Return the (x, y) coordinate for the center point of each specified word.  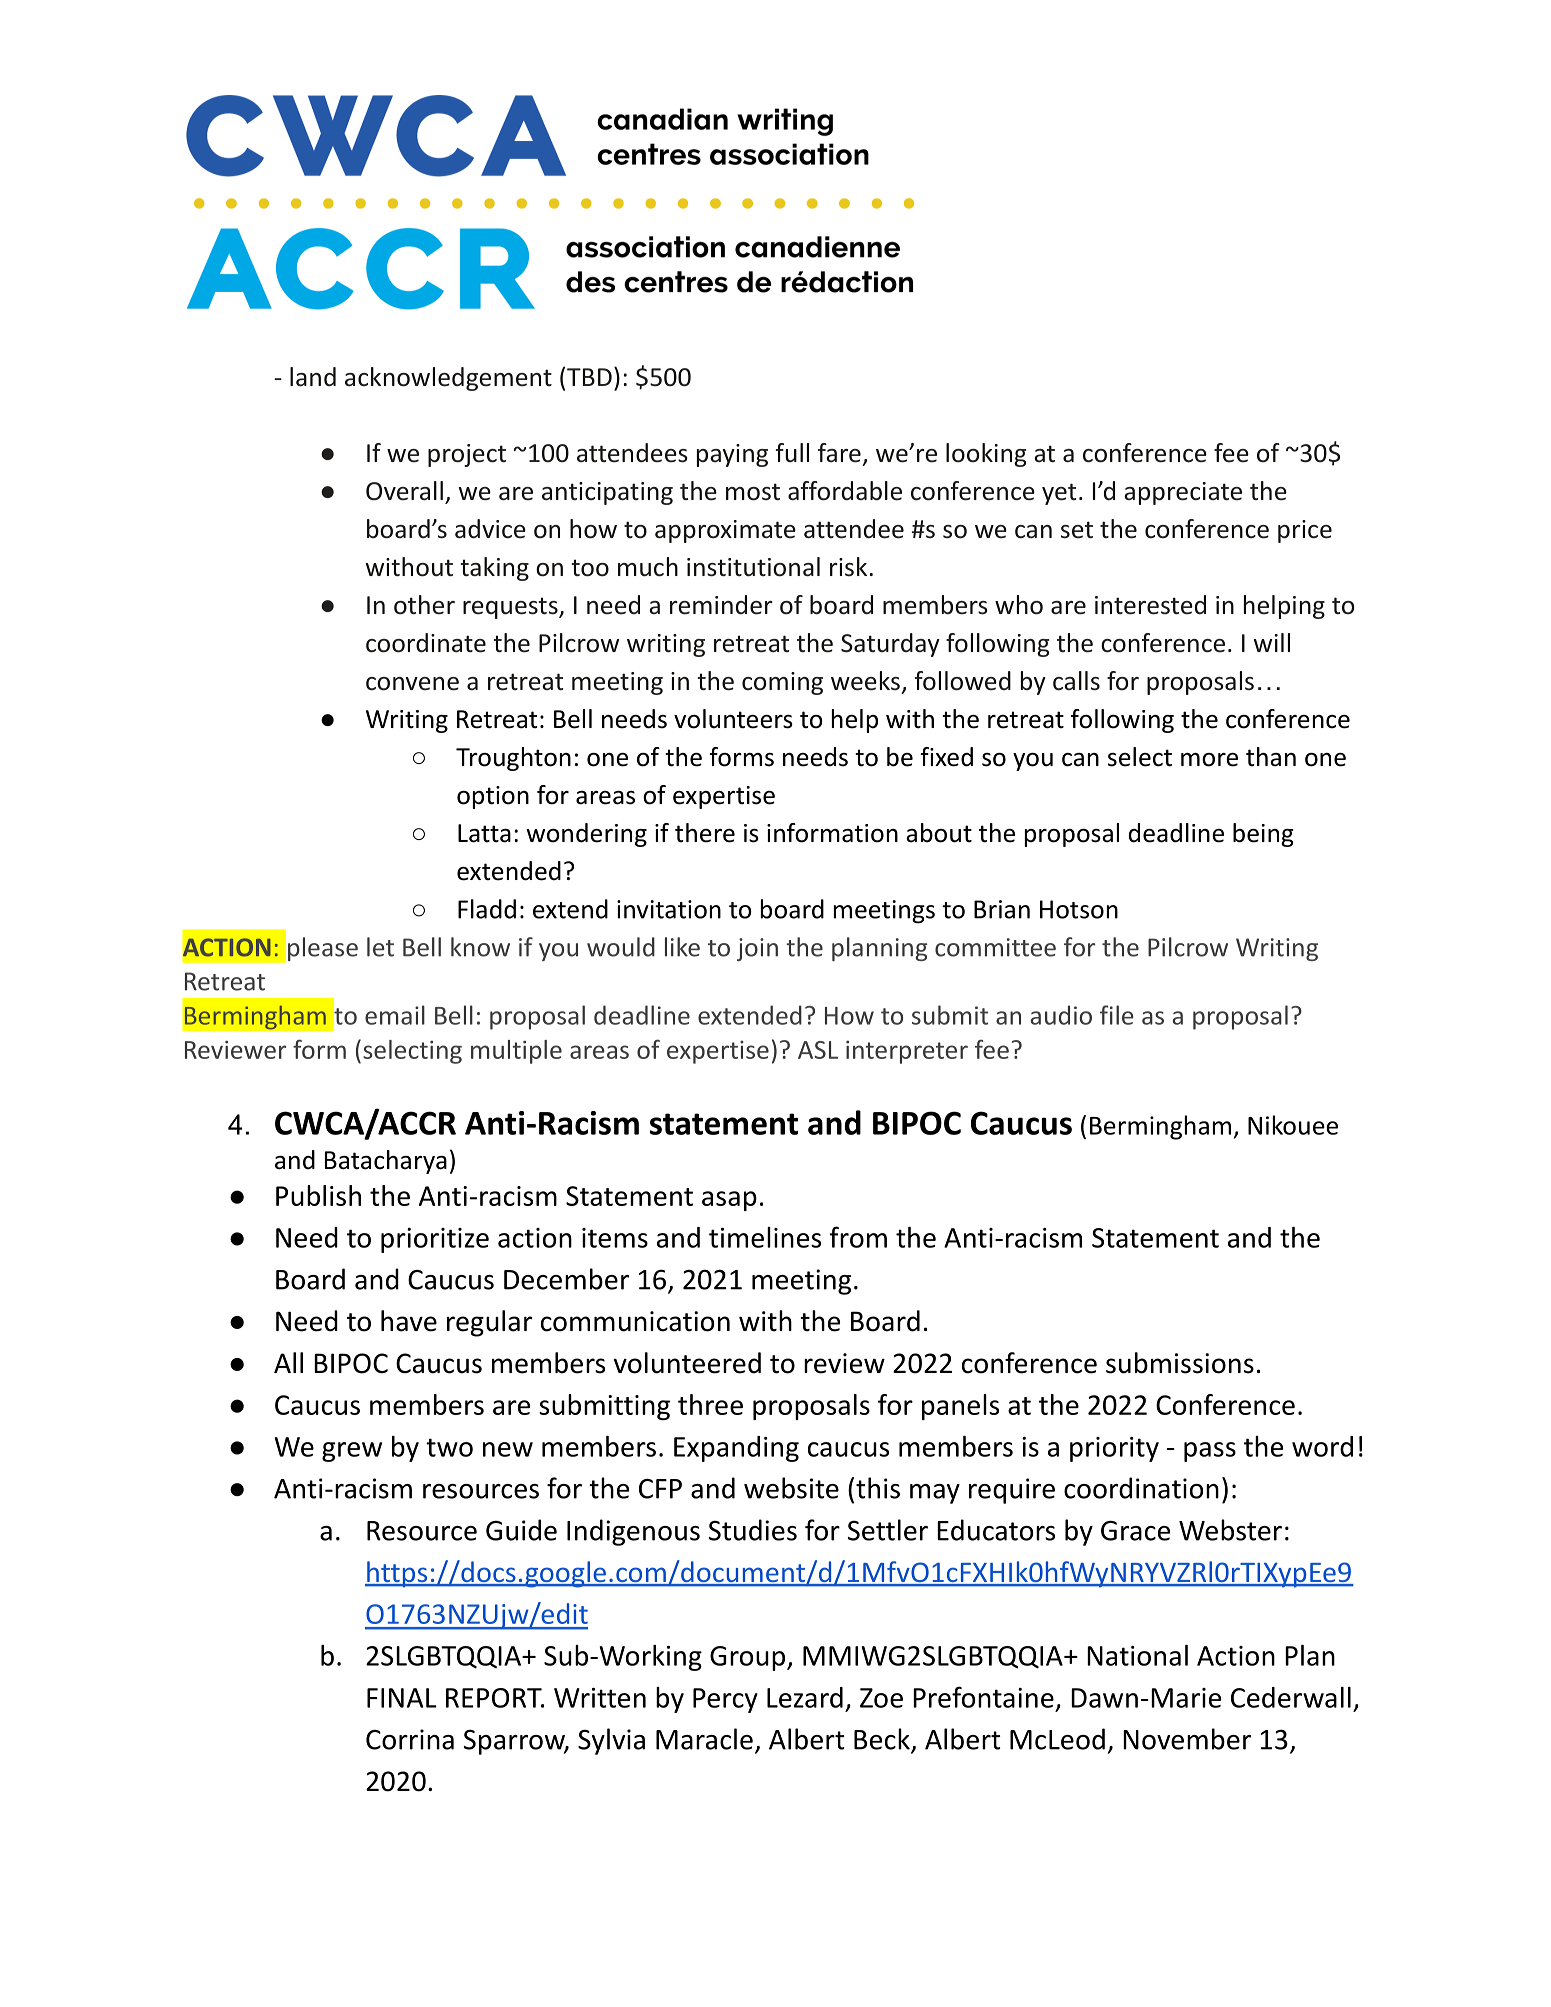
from (858, 1237)
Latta (484, 833)
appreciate (1183, 493)
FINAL (402, 1698)
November (1187, 1739)
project (467, 455)
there (705, 833)
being (1263, 835)
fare (839, 453)
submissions (1180, 1363)
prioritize (435, 1240)
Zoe (881, 1698)
